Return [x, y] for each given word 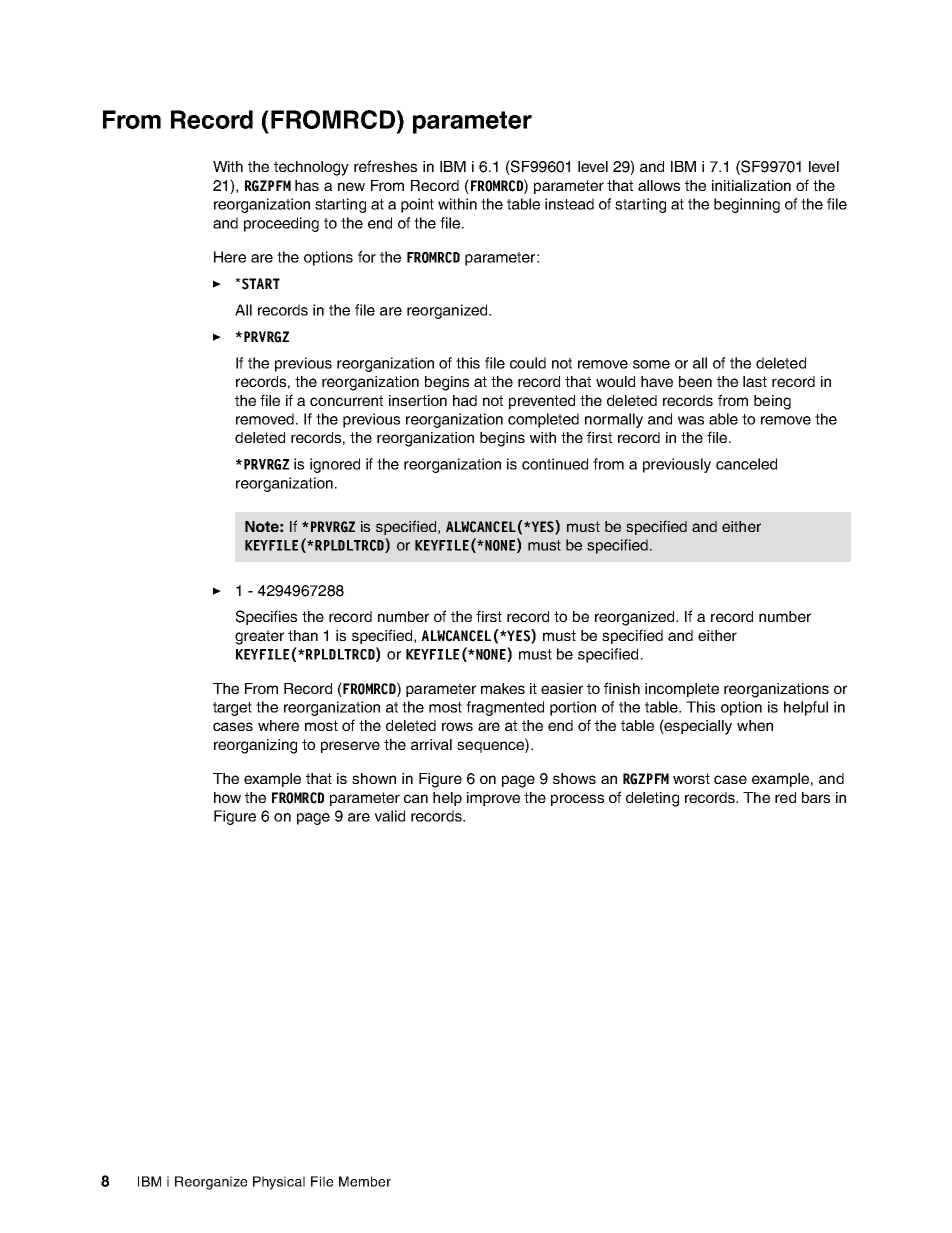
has [307, 185]
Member [365, 1181]
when [755, 725]
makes [503, 688]
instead [569, 204]
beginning [747, 205]
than [303, 635]
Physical [279, 1183]
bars [816, 797]
